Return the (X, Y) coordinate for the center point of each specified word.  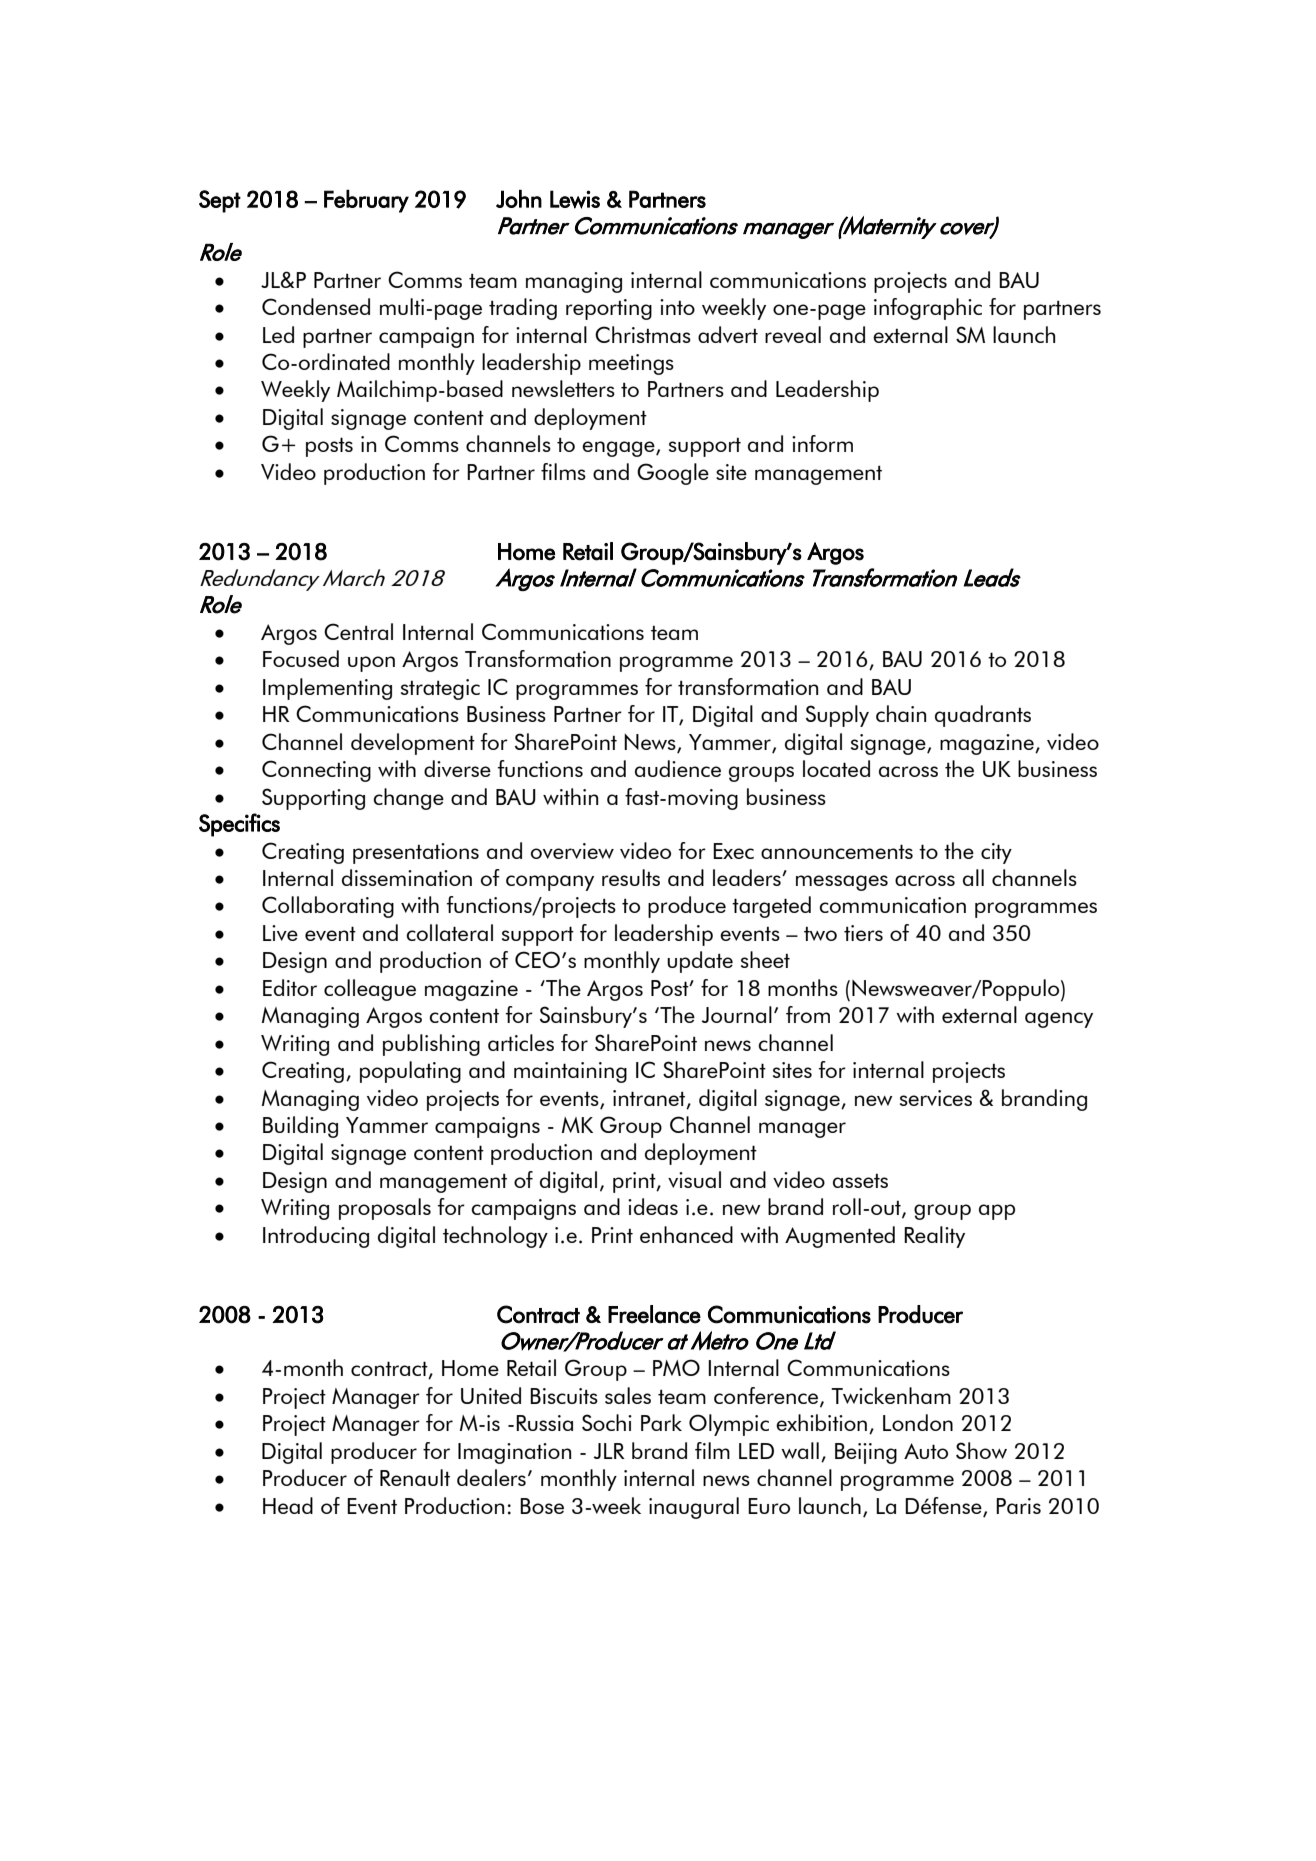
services (936, 1098)
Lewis (575, 199)
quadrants (983, 716)
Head (288, 1505)
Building (300, 1127)
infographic (928, 309)
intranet (650, 1099)
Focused (301, 658)
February (366, 201)
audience (678, 768)
